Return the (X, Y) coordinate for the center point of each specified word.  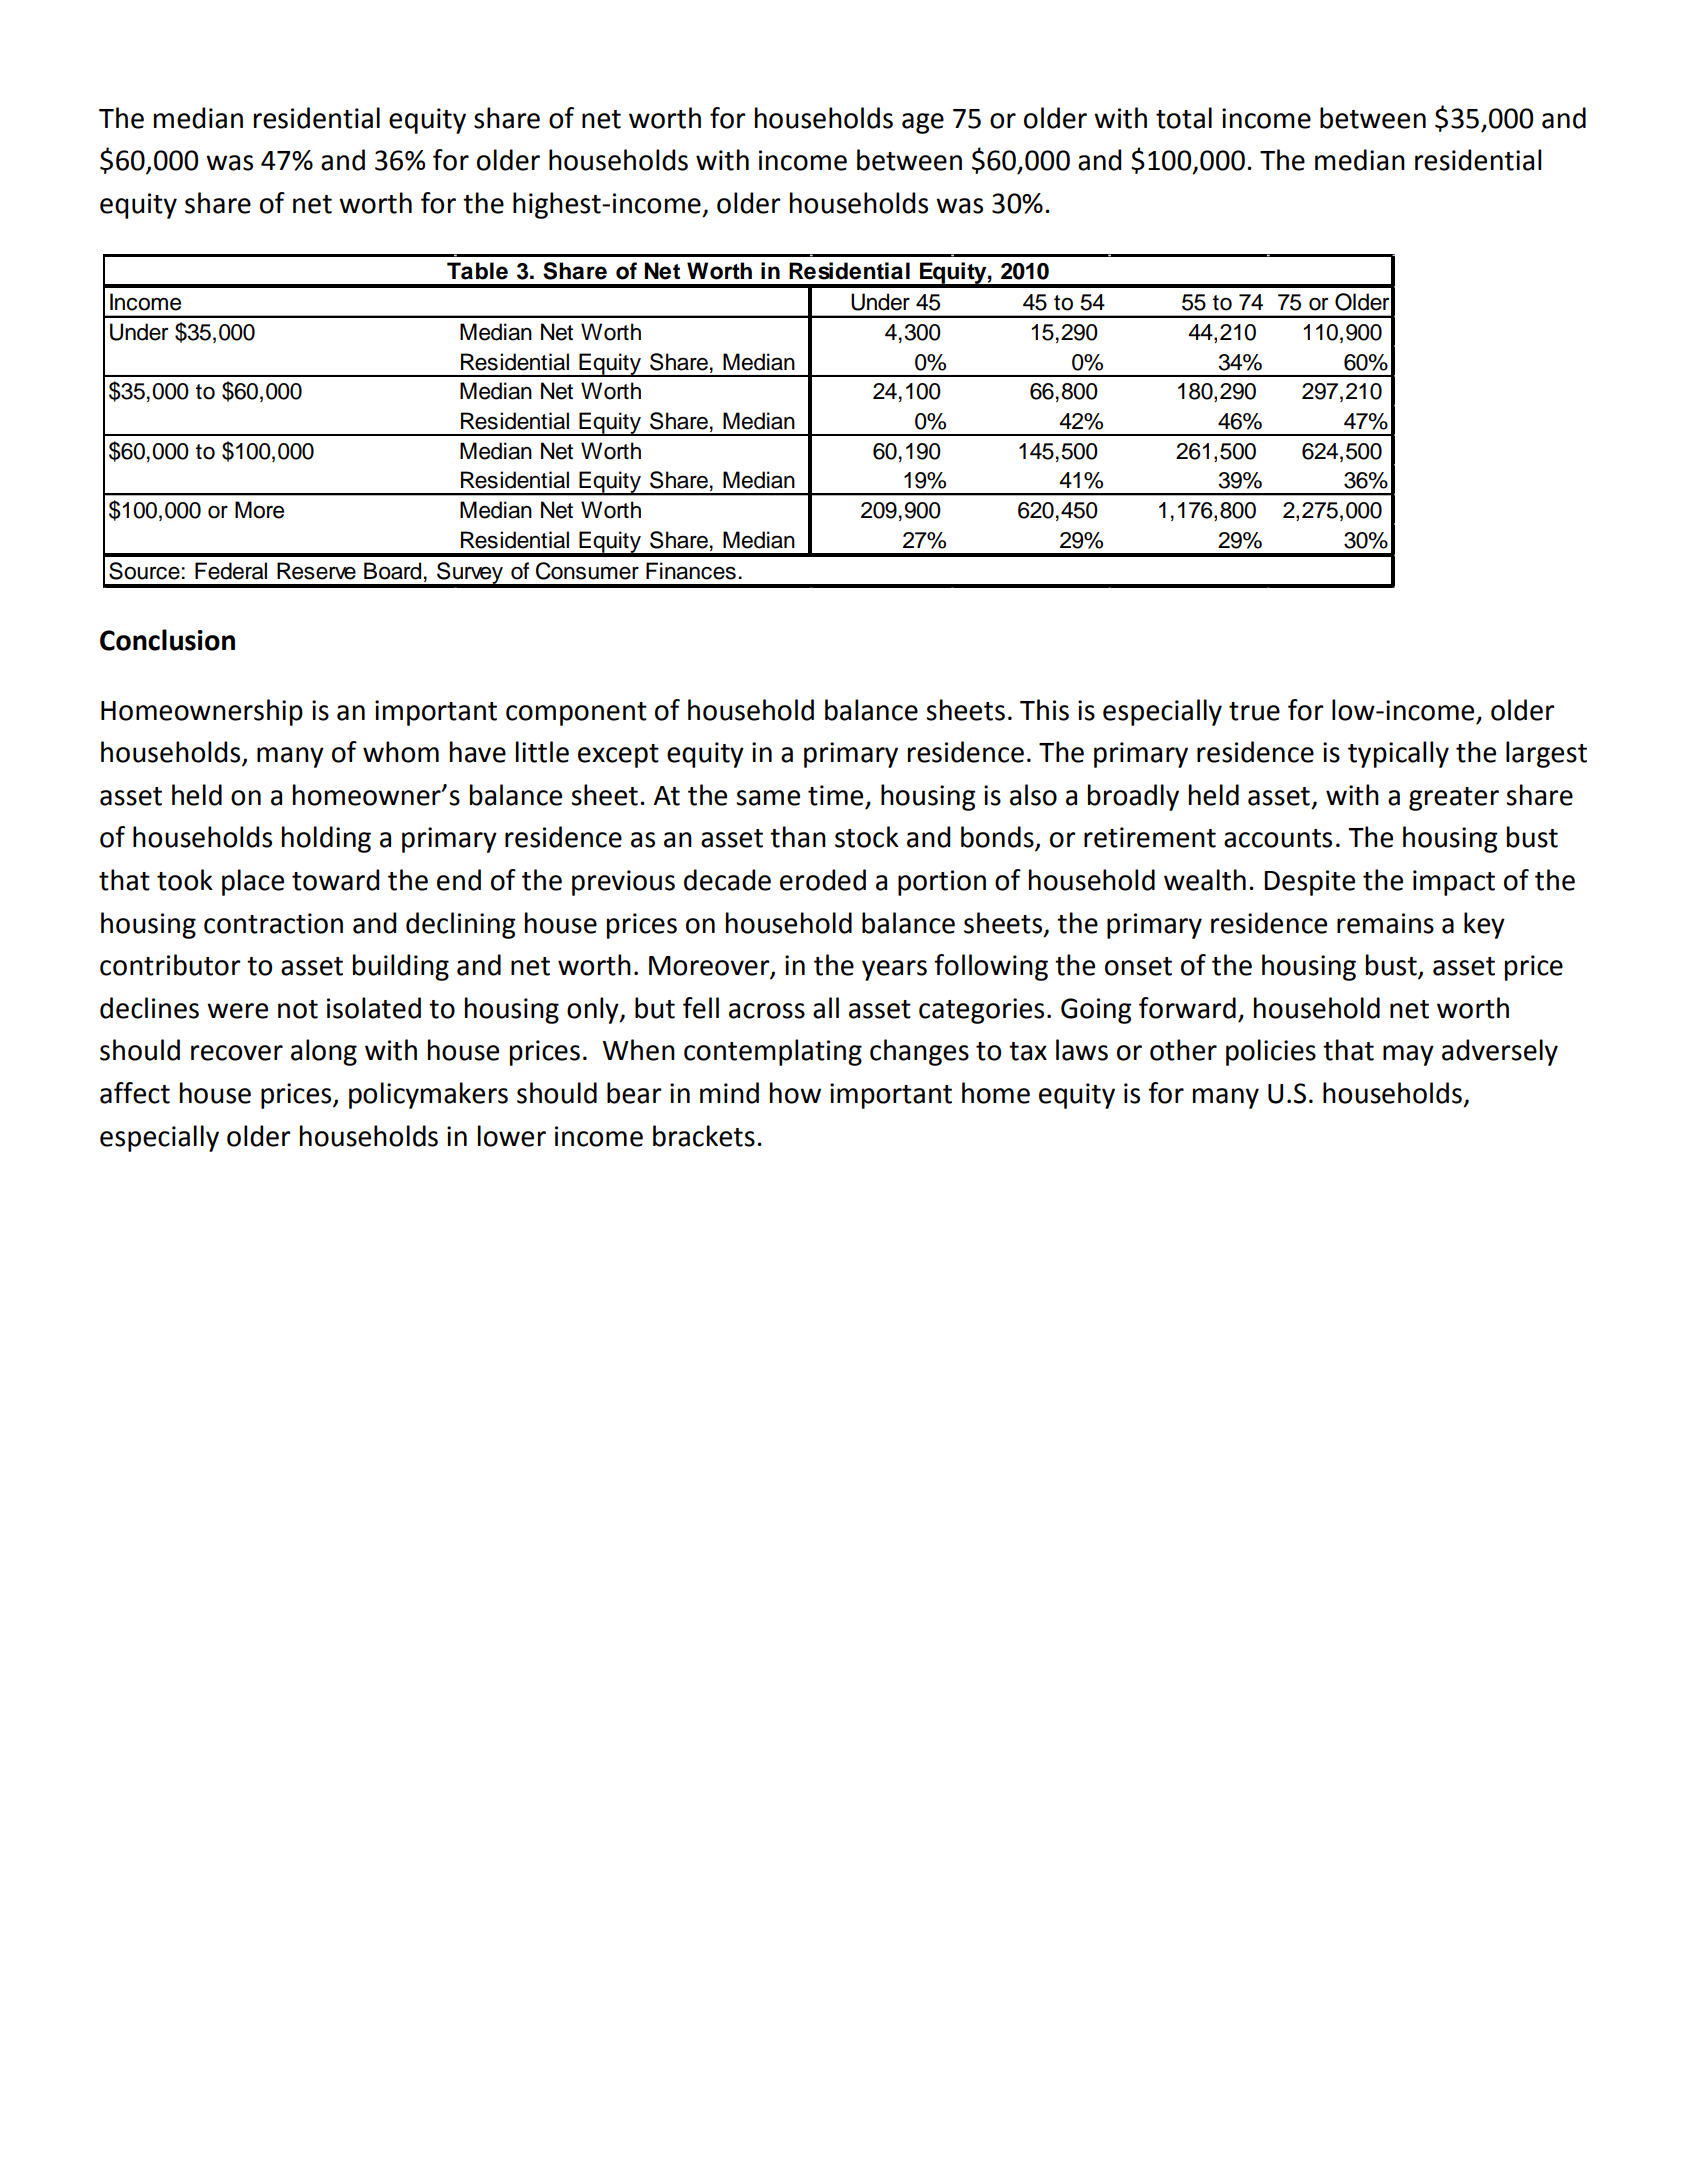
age (923, 123)
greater (1454, 799)
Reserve (316, 571)
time (835, 795)
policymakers (428, 1095)
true (1254, 711)
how (795, 1093)
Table (477, 271)
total (1184, 118)
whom (401, 752)
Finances (691, 571)
